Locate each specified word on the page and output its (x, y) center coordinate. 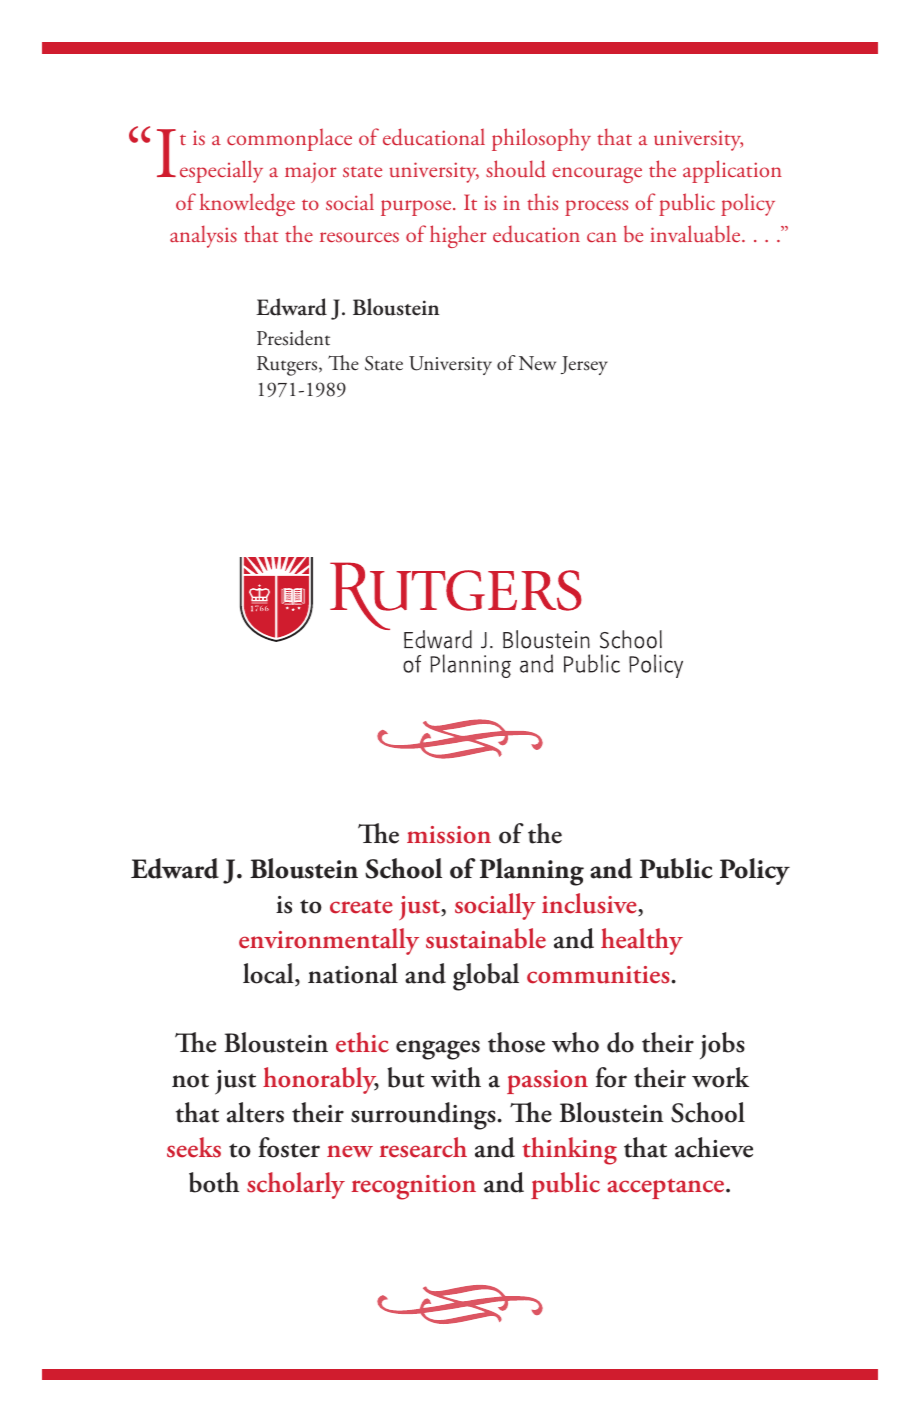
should (516, 169)
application (732, 171)
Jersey (584, 365)
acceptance (667, 1188)
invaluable (696, 234)
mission (449, 835)
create (361, 906)
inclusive (590, 904)
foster (289, 1147)
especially (221, 171)
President (293, 338)
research (423, 1147)
